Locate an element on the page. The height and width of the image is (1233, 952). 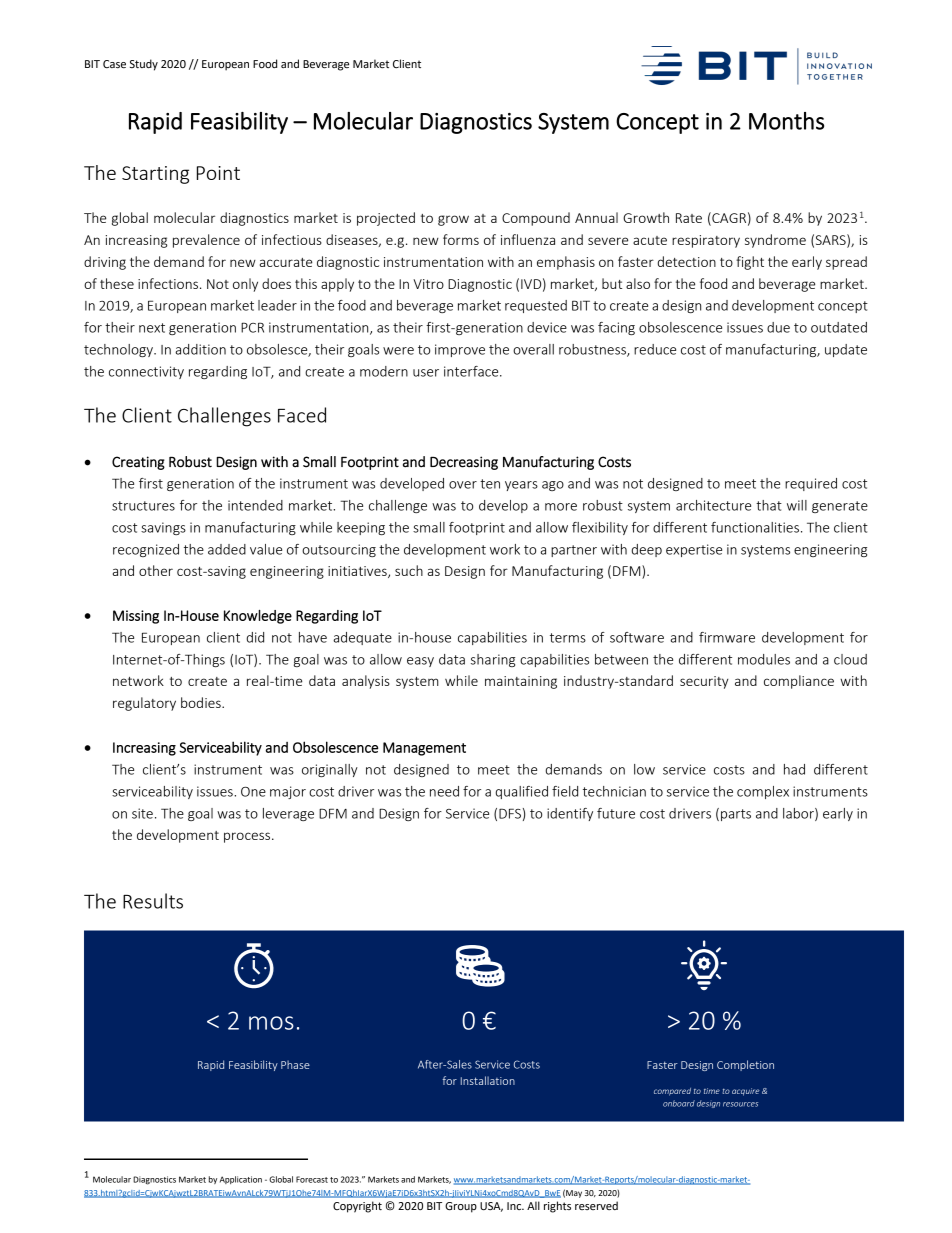
Months is located at coordinates (786, 121).
